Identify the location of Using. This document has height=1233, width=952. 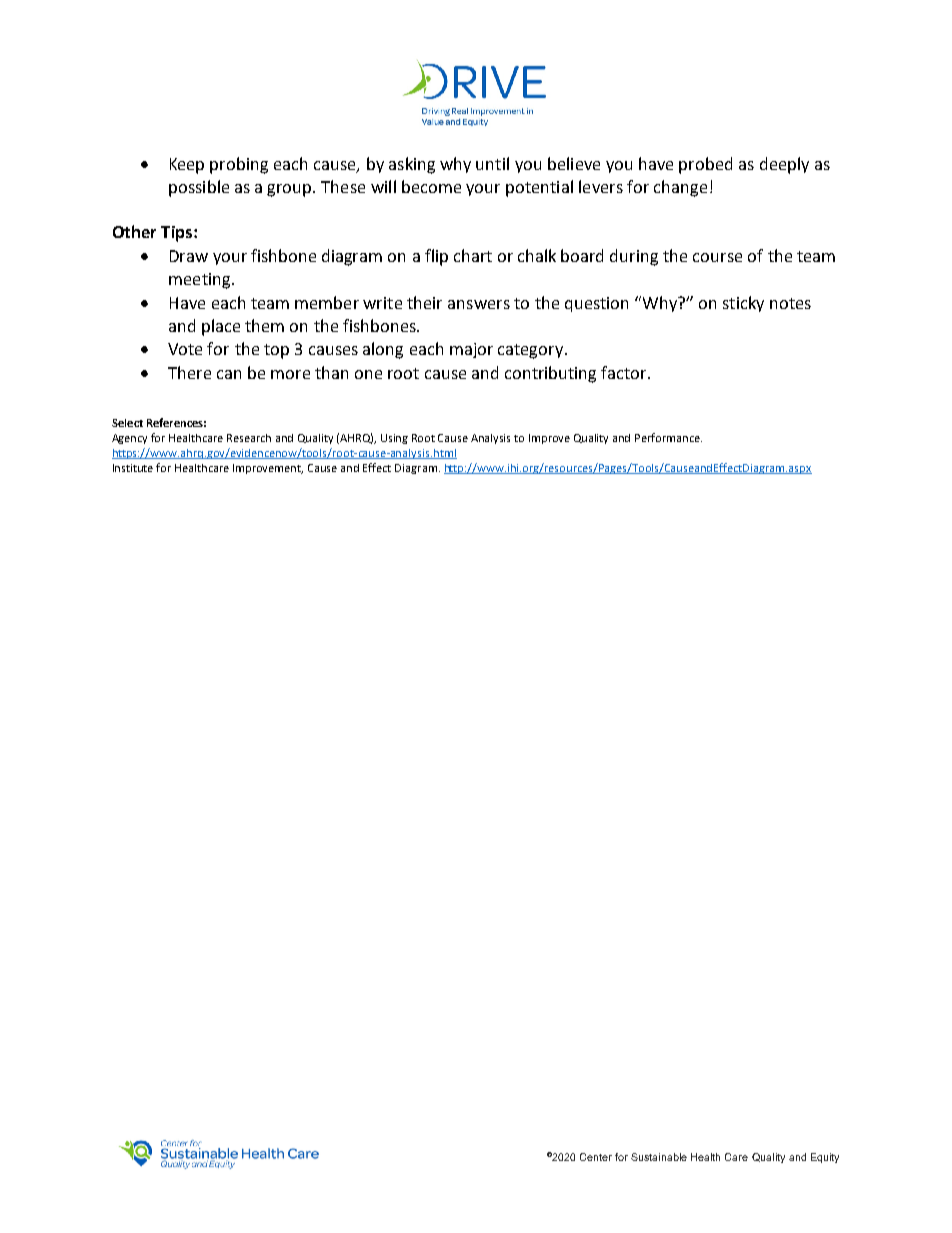
(394, 439).
